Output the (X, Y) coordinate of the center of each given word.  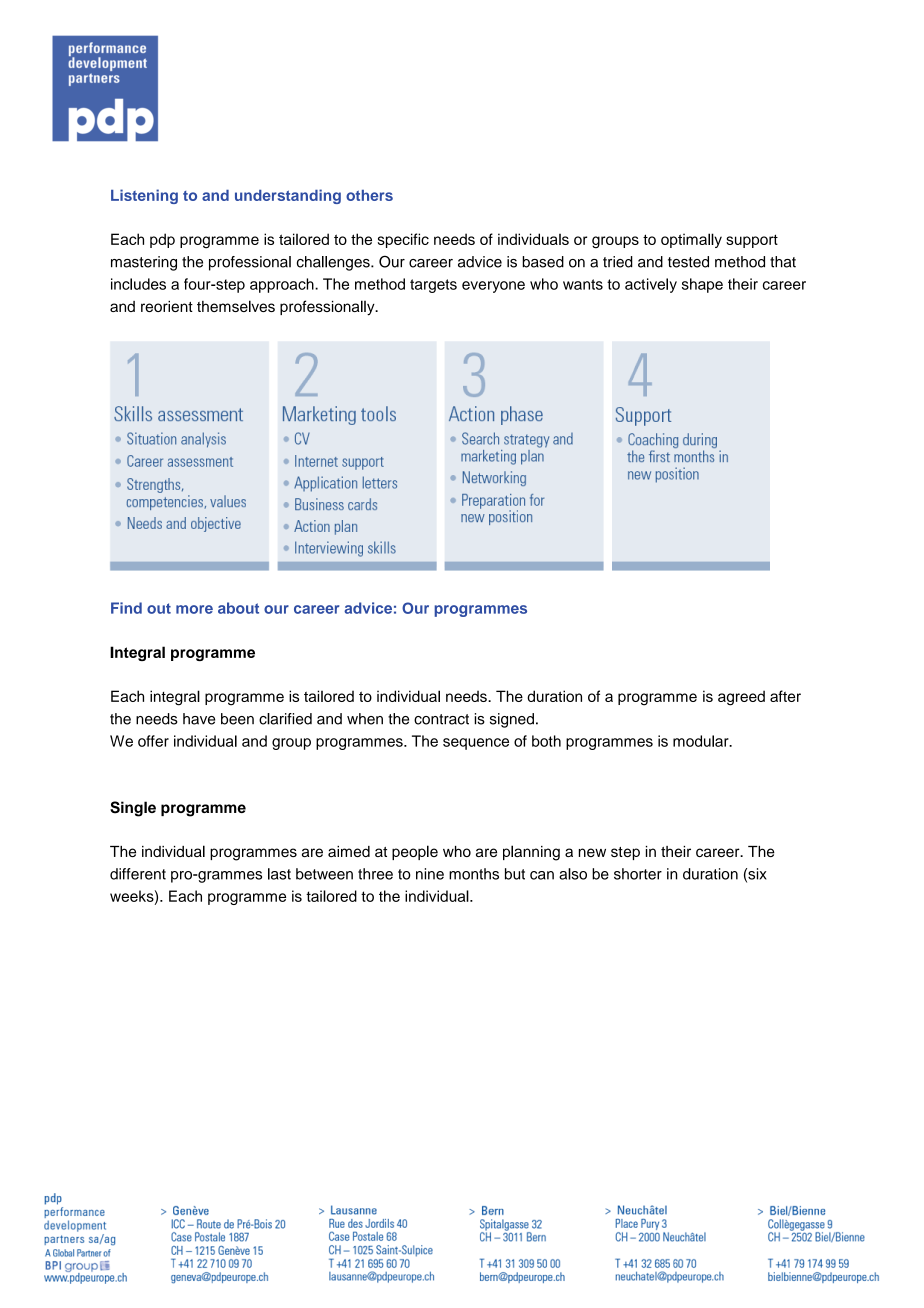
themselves (236, 306)
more (194, 609)
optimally (691, 240)
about (238, 608)
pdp (162, 240)
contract (441, 719)
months (474, 874)
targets (433, 286)
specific (403, 240)
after (785, 696)
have (199, 719)
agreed (741, 698)
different (138, 874)
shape (702, 285)
